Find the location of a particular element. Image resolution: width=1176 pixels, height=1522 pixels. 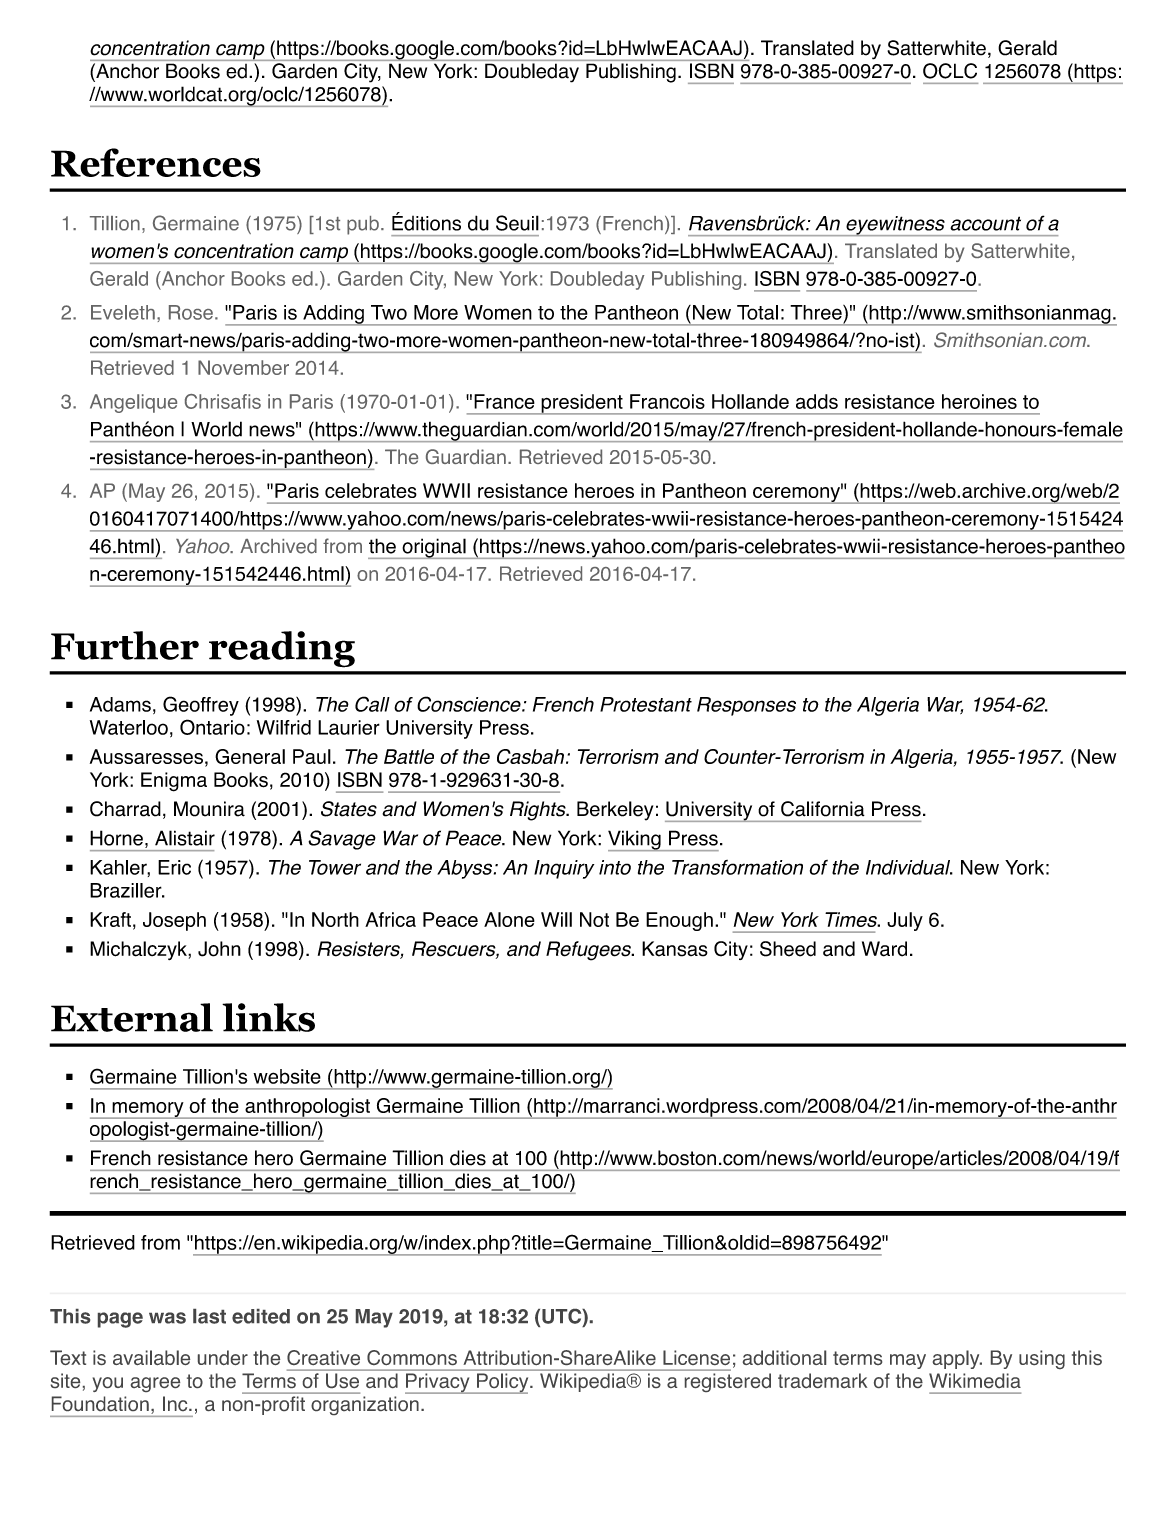

adds is located at coordinates (817, 401).
